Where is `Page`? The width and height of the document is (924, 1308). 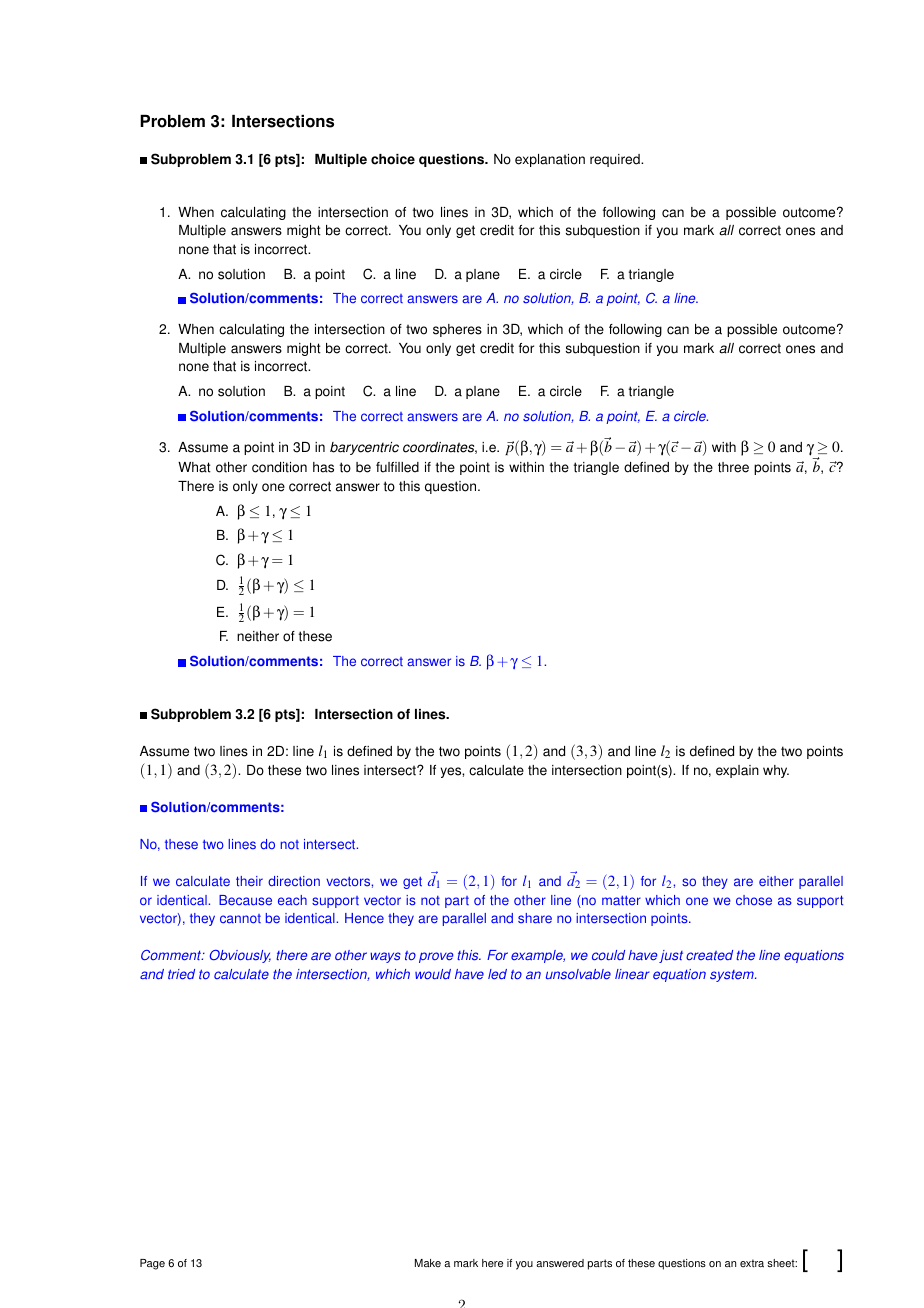
Page is located at coordinates (152, 1264).
